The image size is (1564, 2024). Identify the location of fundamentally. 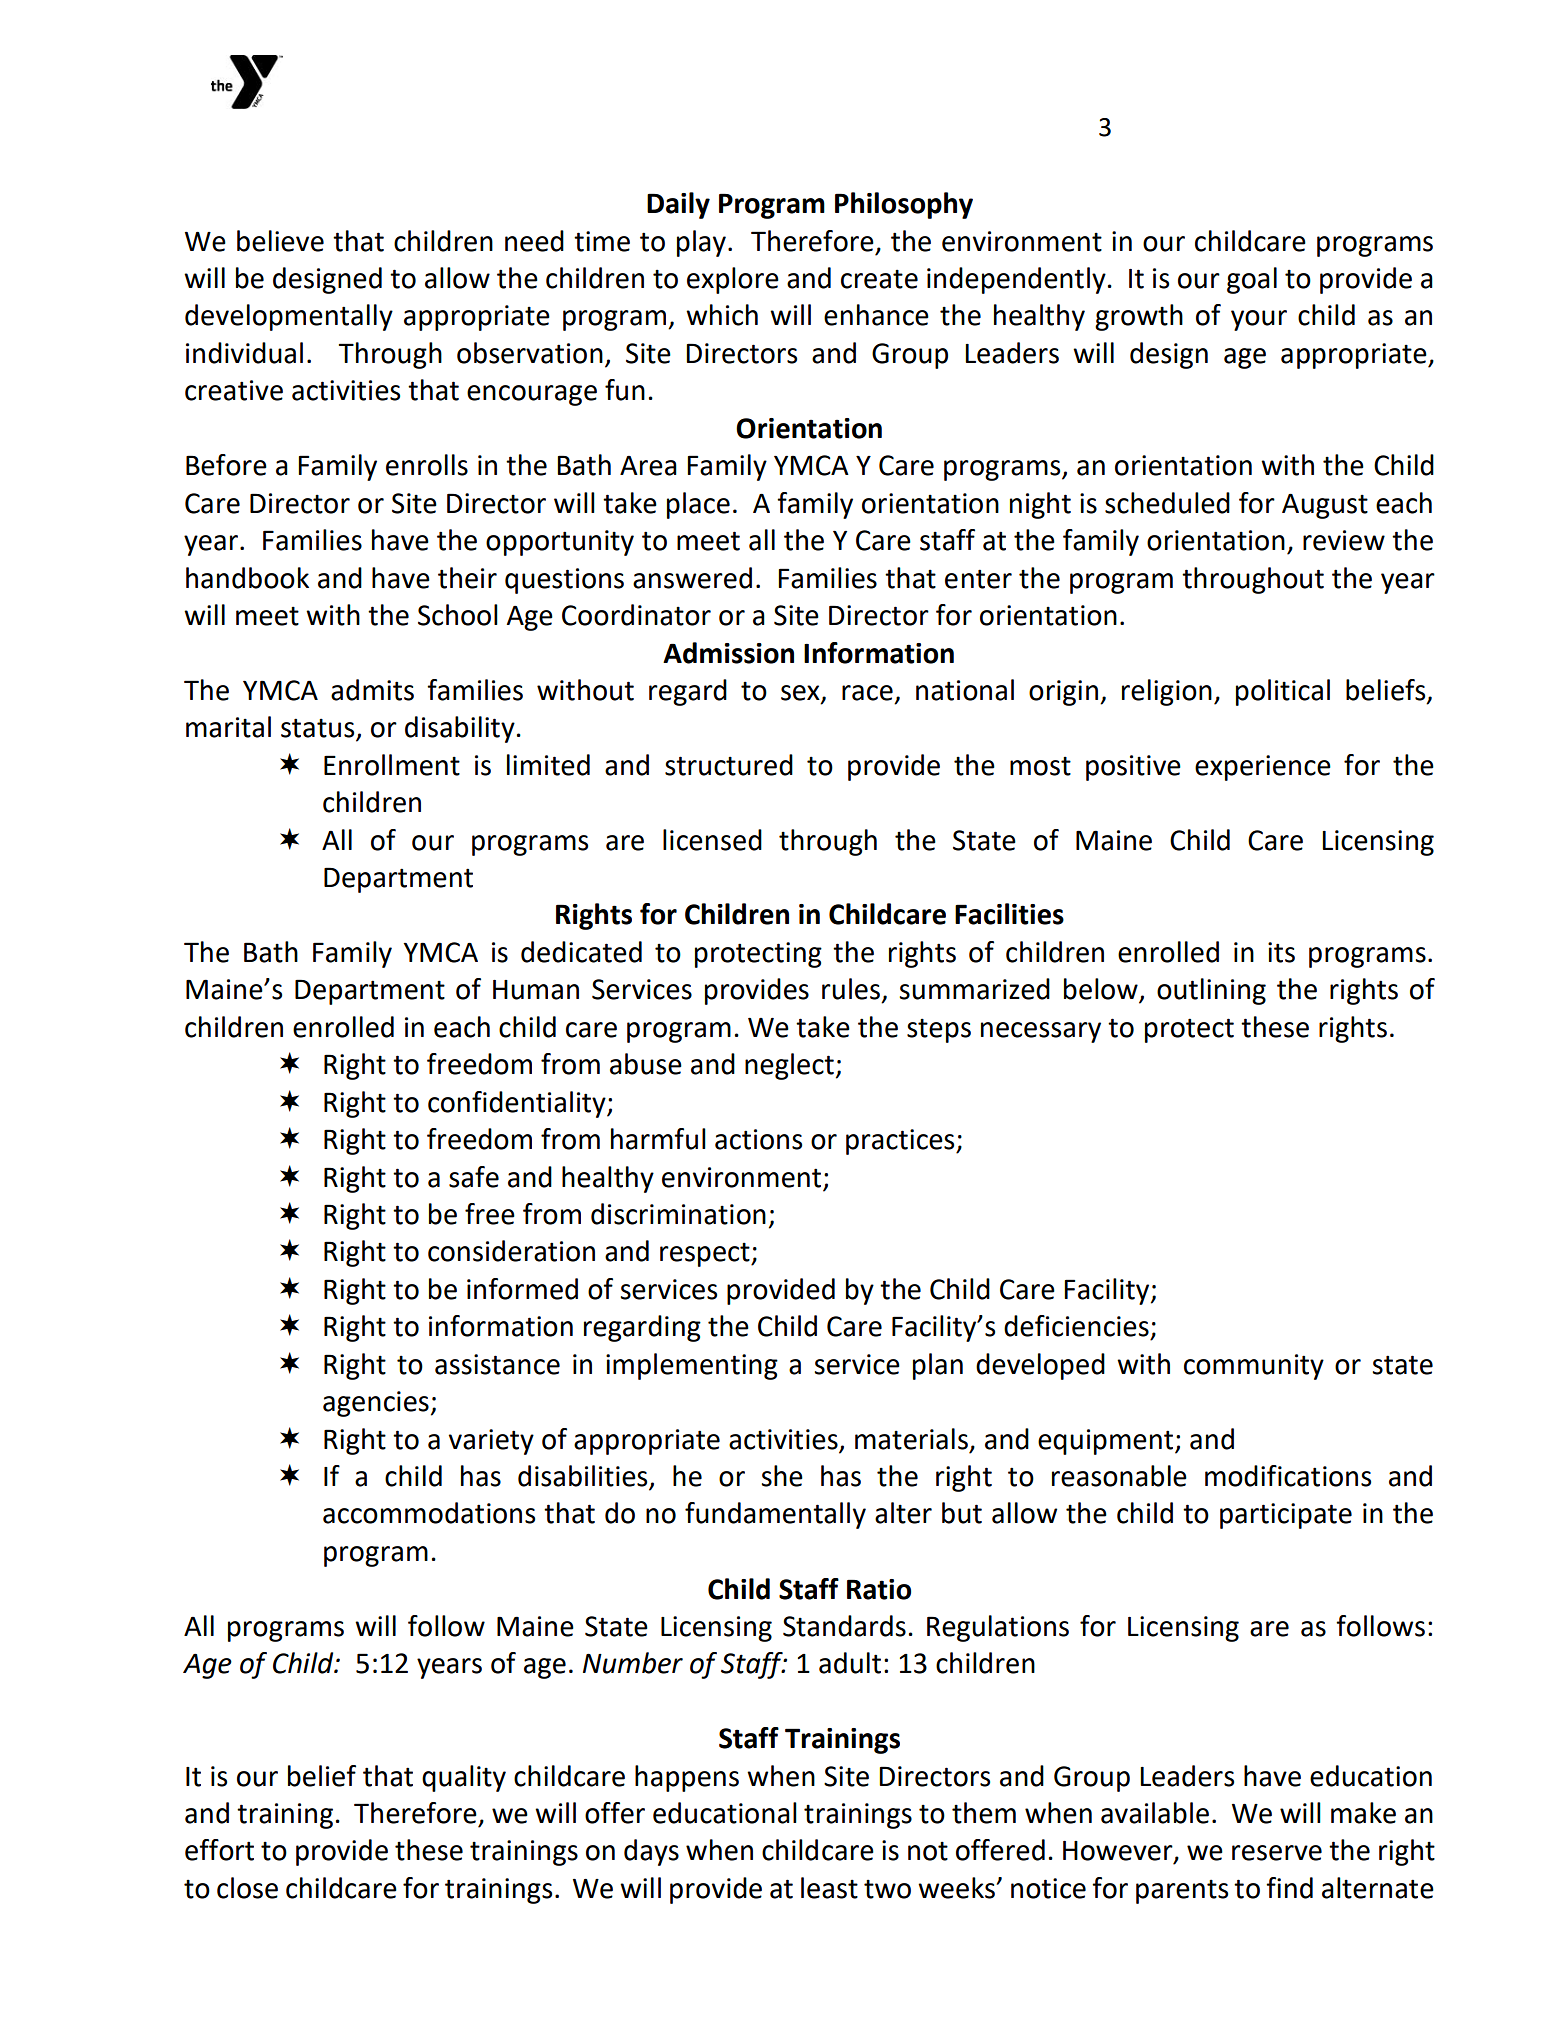
(775, 1515).
